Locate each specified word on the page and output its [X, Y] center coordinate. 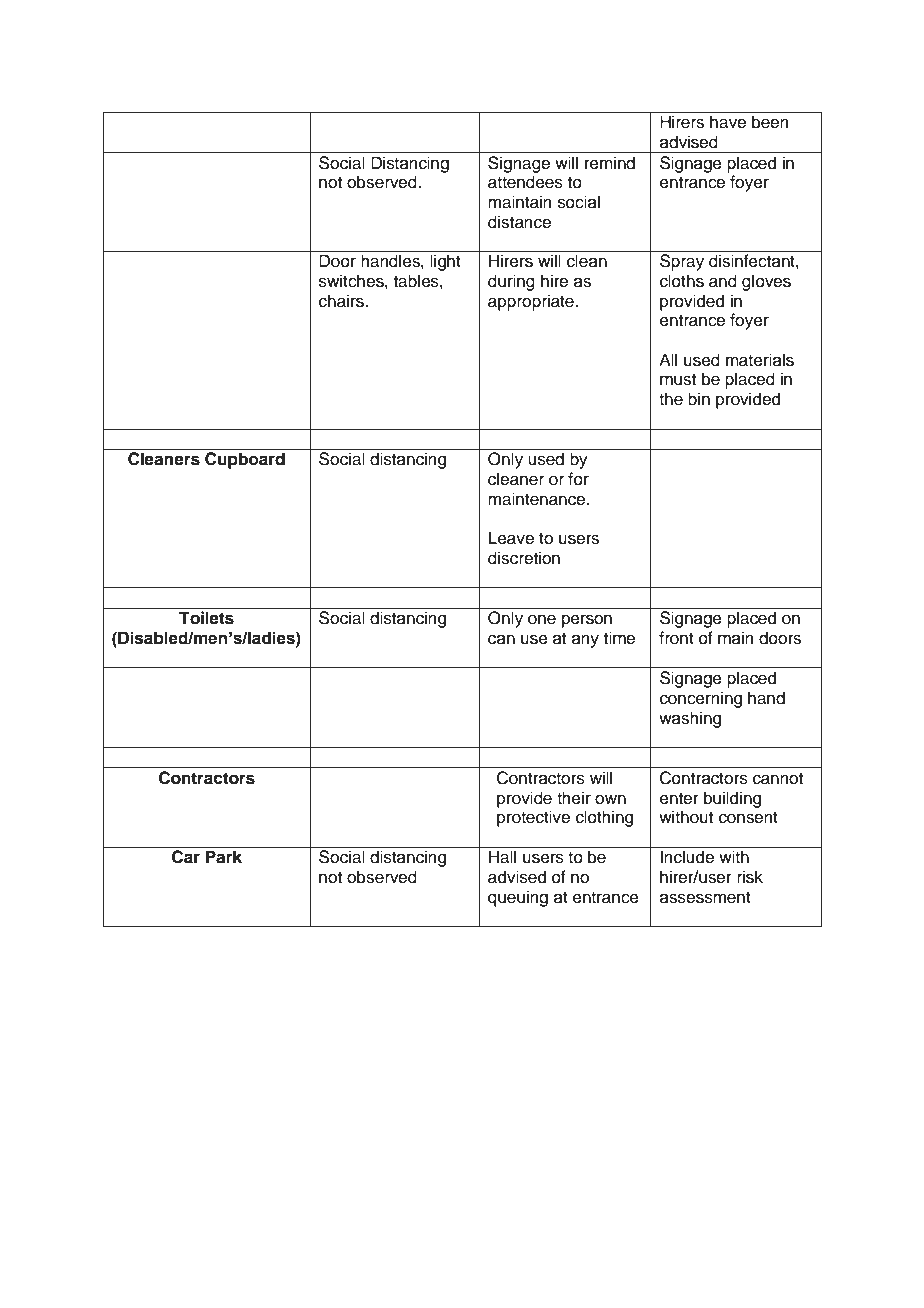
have [728, 122]
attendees [525, 182]
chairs [342, 301]
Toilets [206, 618]
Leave [511, 538]
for [578, 479]
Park [224, 857]
